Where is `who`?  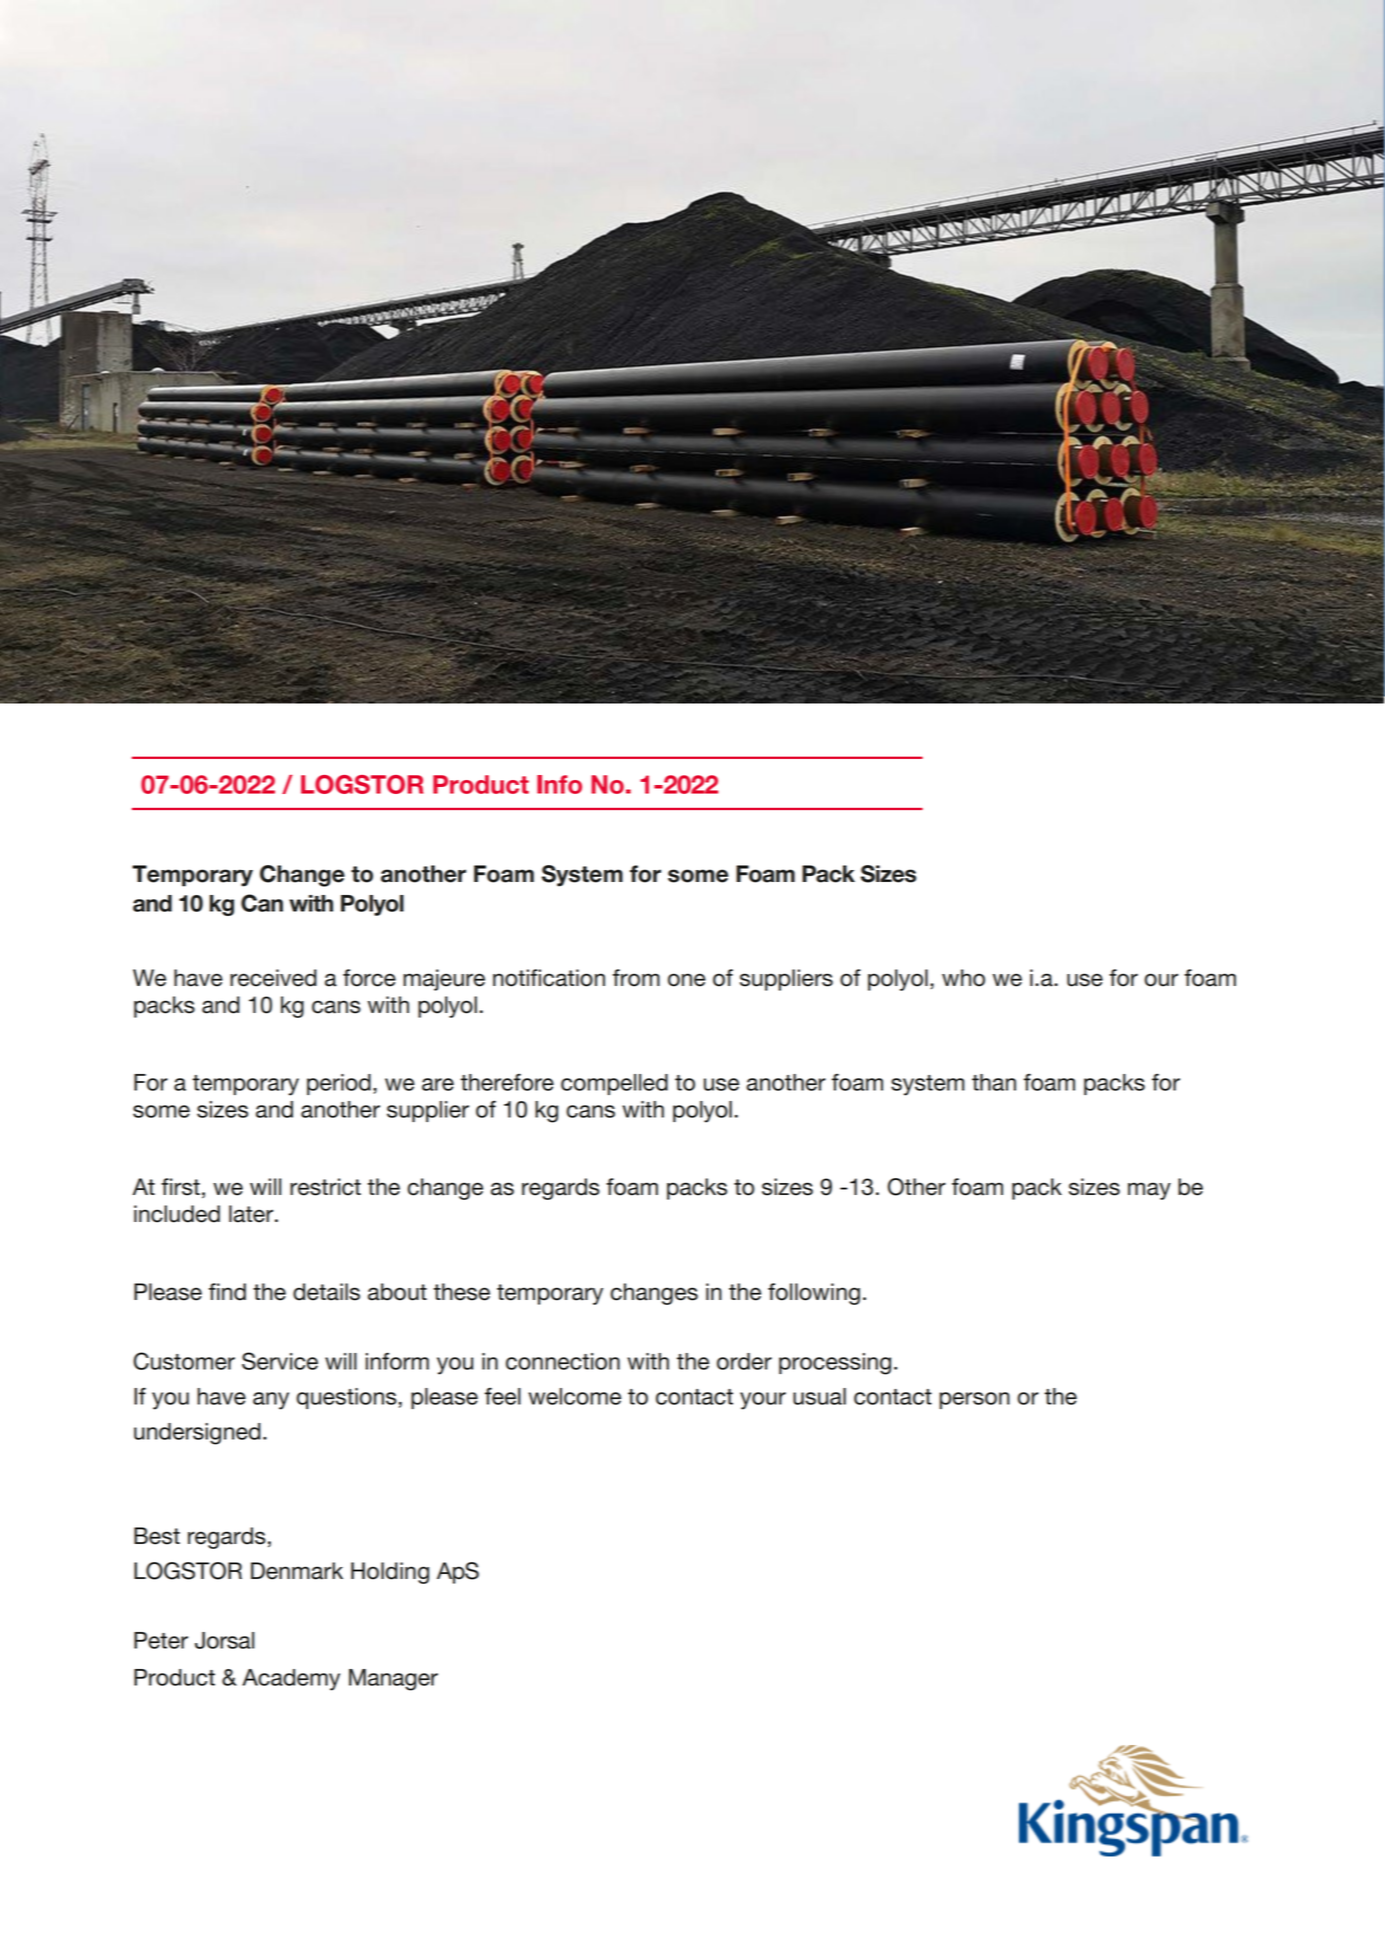
who is located at coordinates (963, 978).
